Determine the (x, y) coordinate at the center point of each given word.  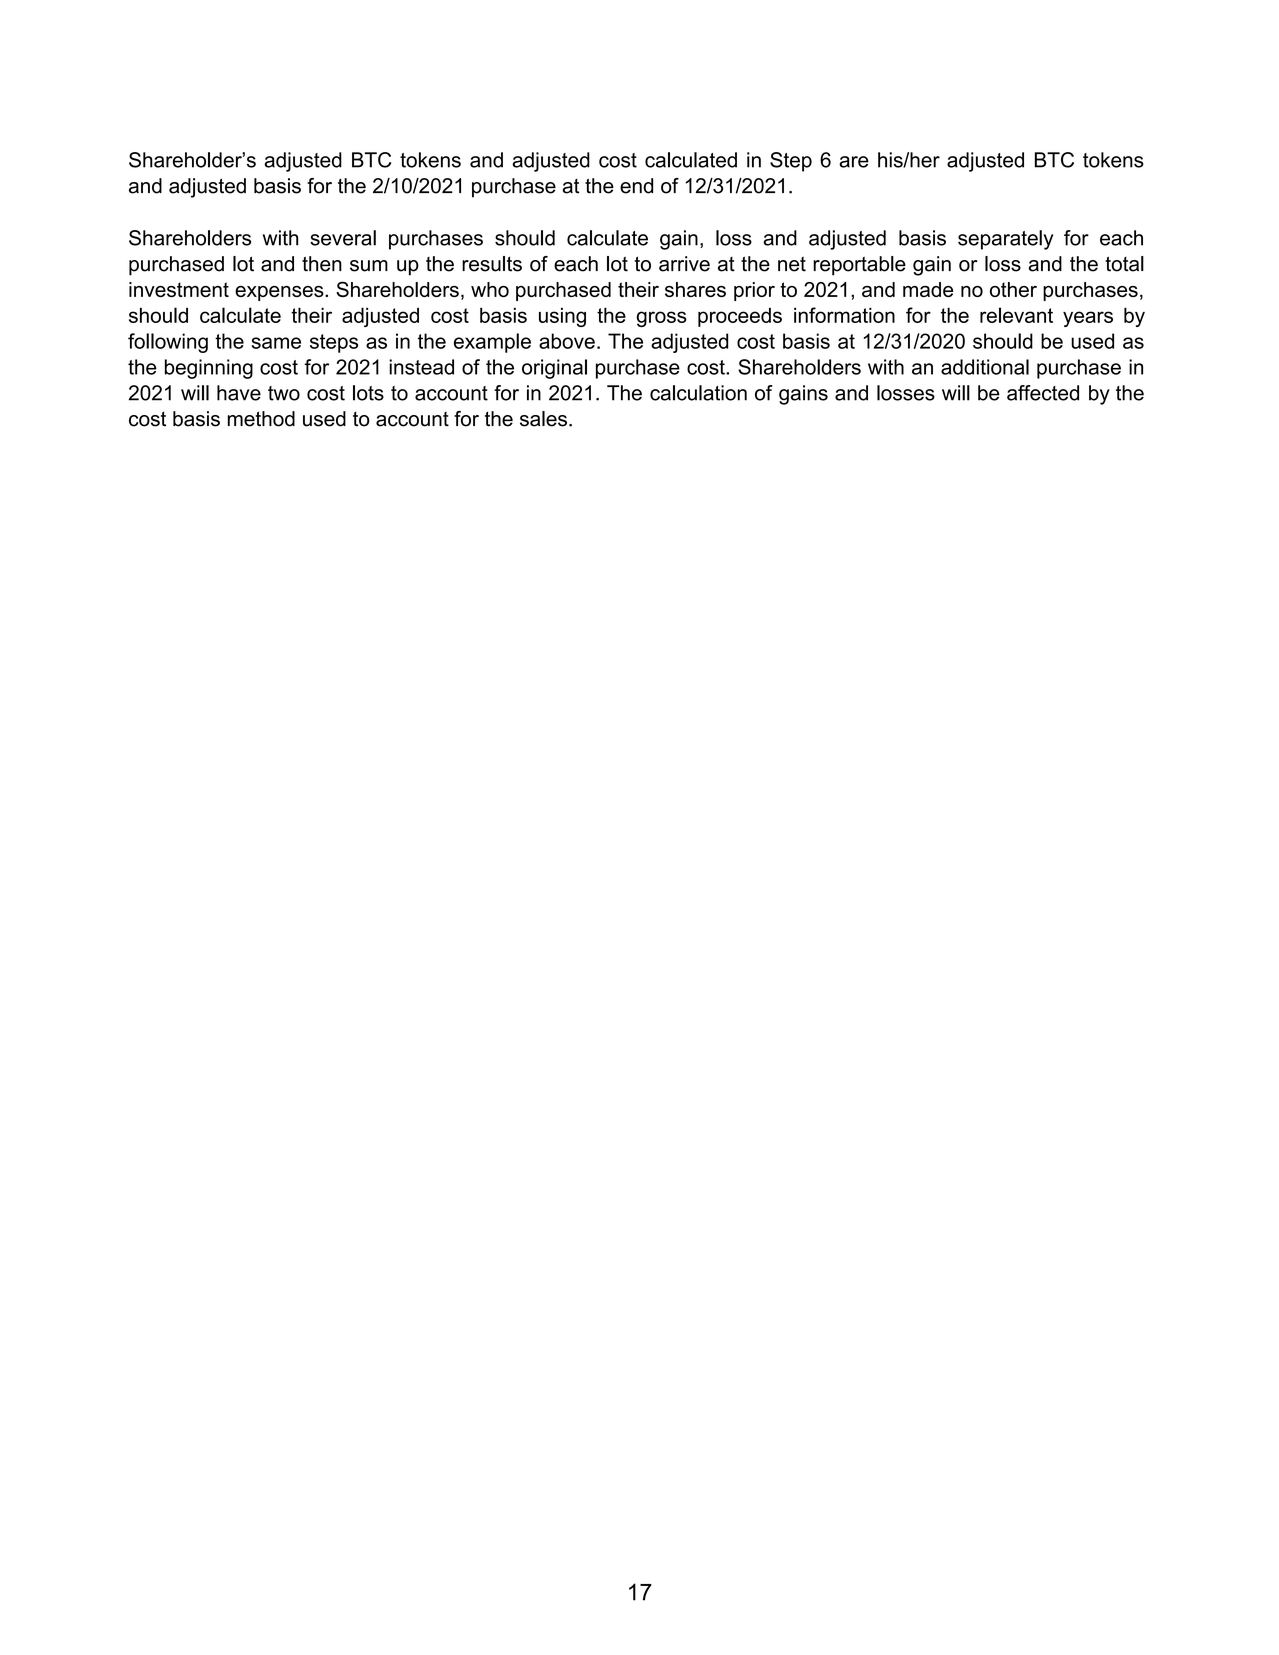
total (1124, 264)
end (636, 186)
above (567, 341)
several (343, 238)
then (322, 264)
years (1088, 319)
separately (1005, 240)
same (276, 343)
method (261, 419)
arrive (684, 264)
